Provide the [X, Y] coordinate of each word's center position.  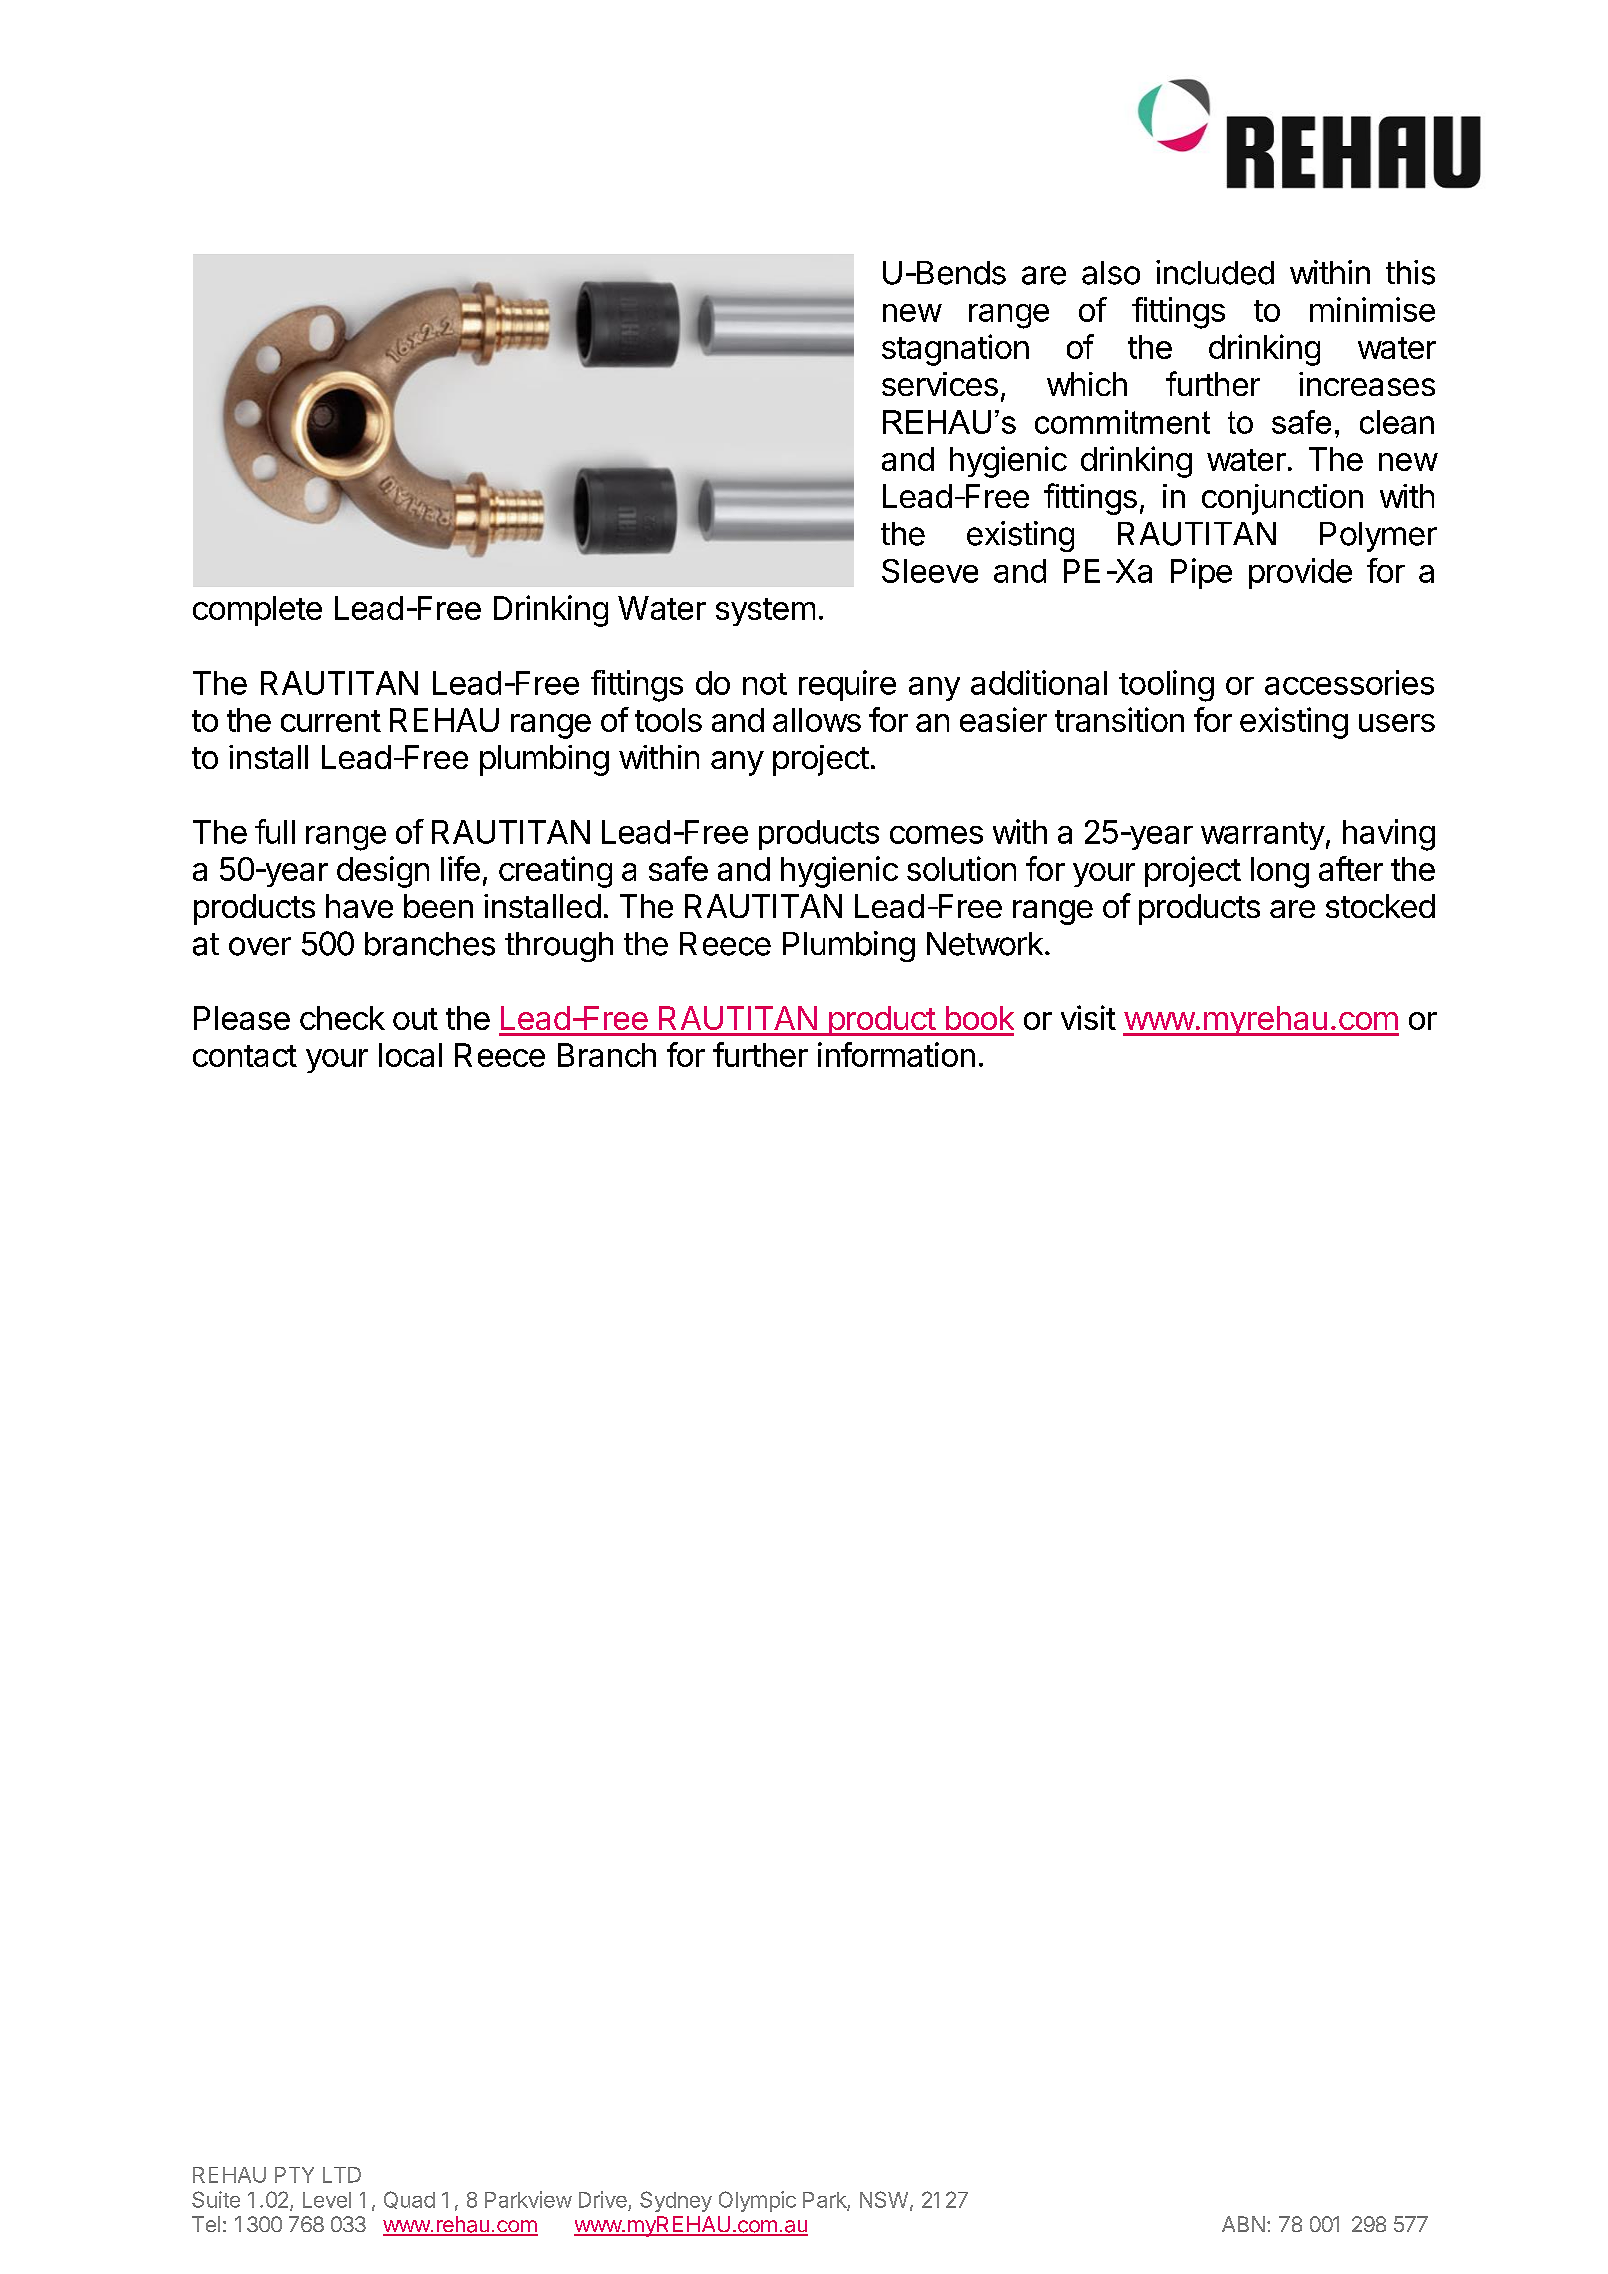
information [896, 1054]
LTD [342, 2175]
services [940, 384]
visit [1088, 1017]
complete [257, 611]
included [1215, 272]
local [410, 1055]
